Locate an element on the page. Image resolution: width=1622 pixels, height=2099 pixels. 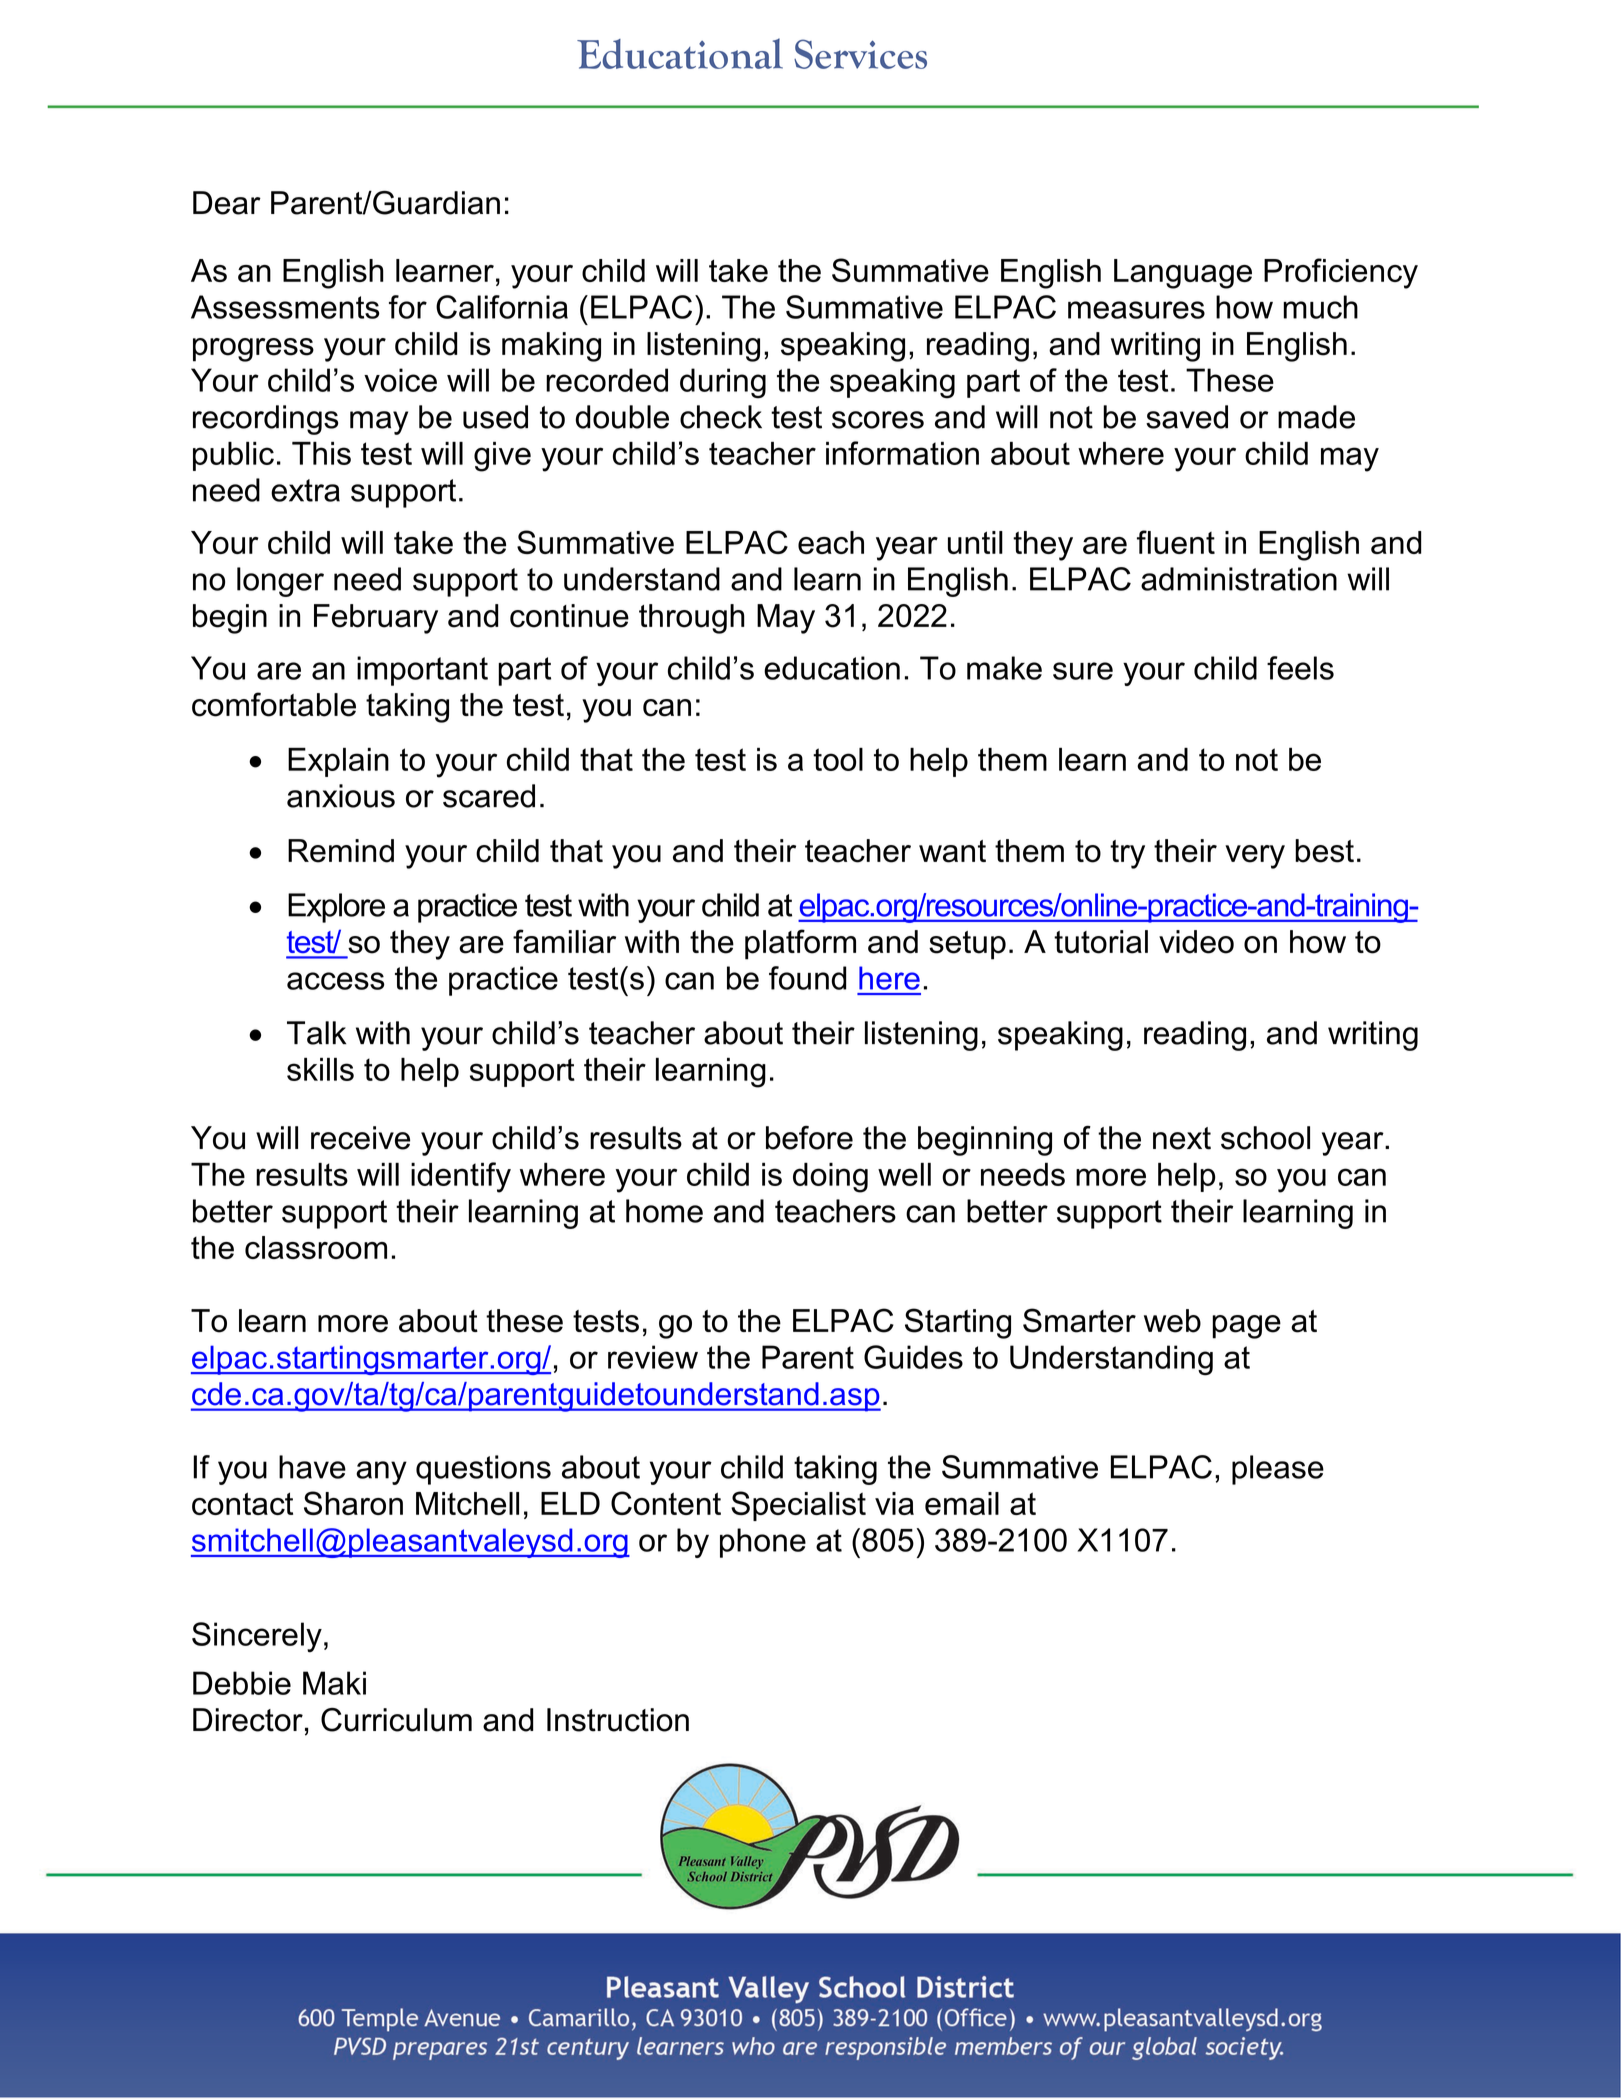
Dear is located at coordinates (227, 203).
